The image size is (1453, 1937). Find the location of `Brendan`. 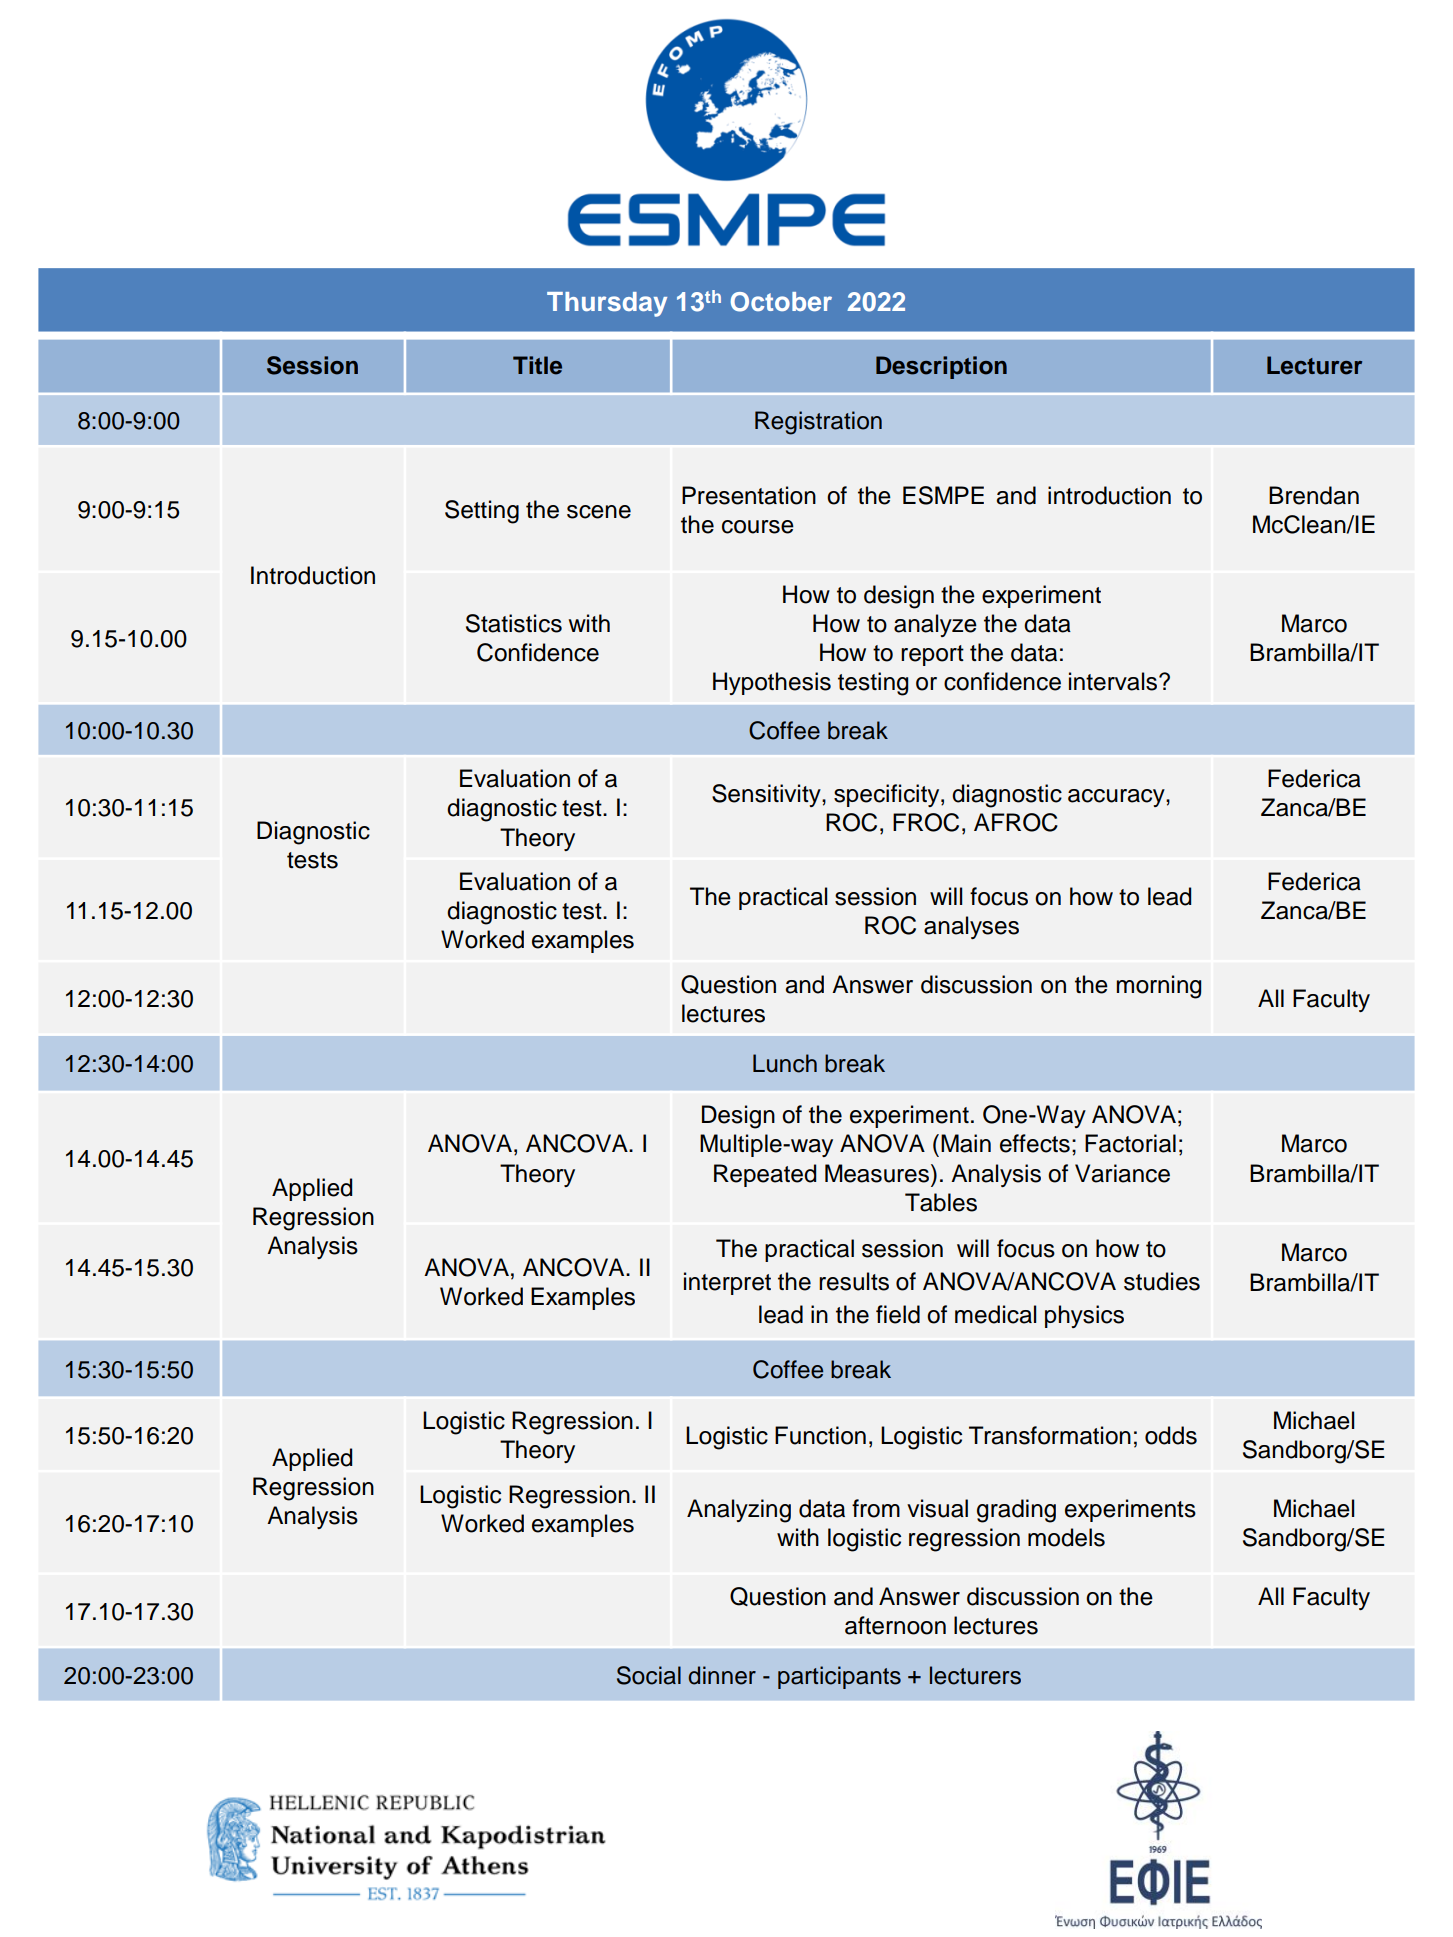

Brendan is located at coordinates (1314, 495).
